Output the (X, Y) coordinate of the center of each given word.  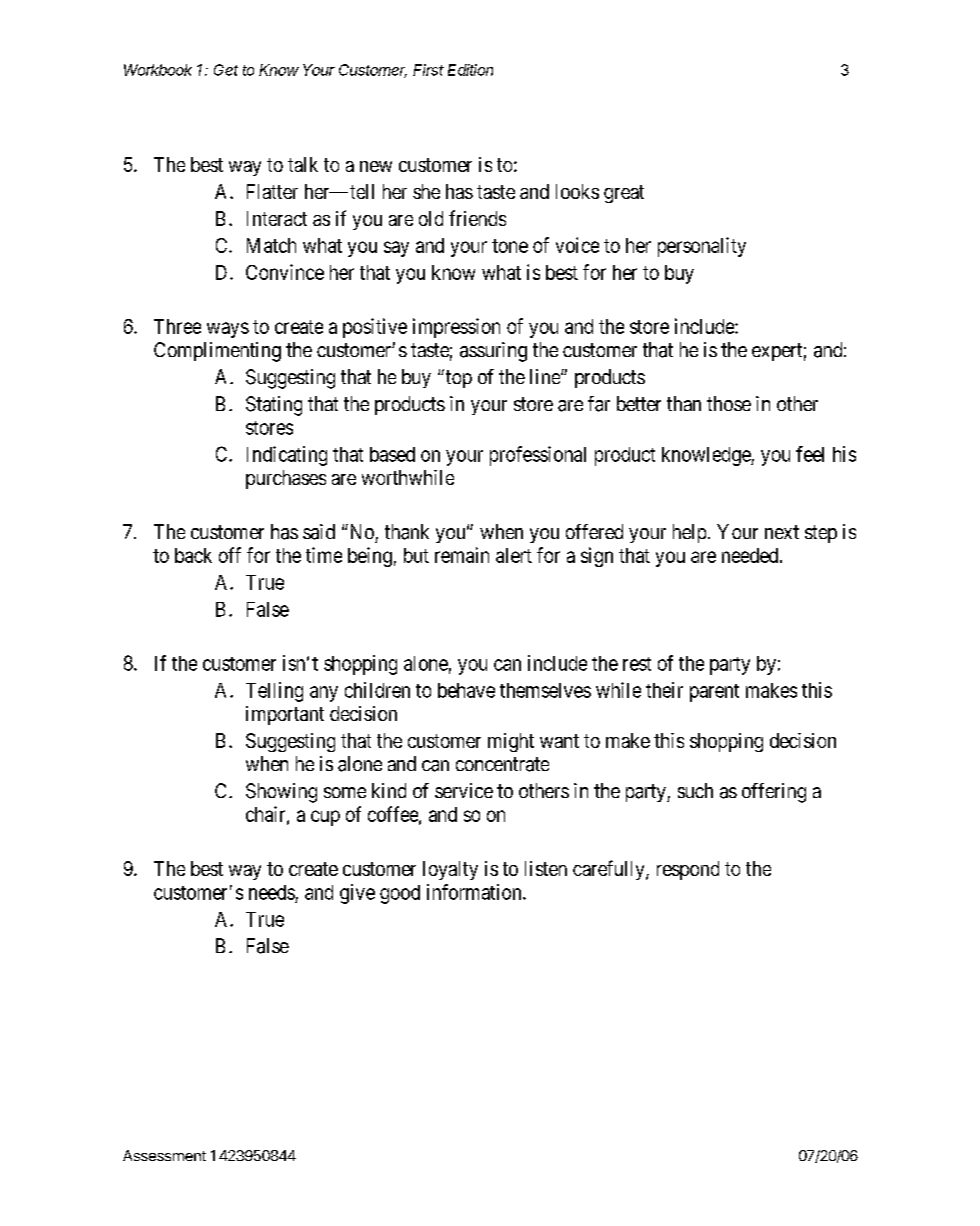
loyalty (450, 870)
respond (688, 870)
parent (714, 693)
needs (272, 892)
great (624, 194)
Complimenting (217, 352)
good (400, 894)
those (729, 403)
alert (514, 555)
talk (303, 164)
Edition (470, 70)
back (193, 555)
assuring (493, 352)
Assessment (164, 1155)
